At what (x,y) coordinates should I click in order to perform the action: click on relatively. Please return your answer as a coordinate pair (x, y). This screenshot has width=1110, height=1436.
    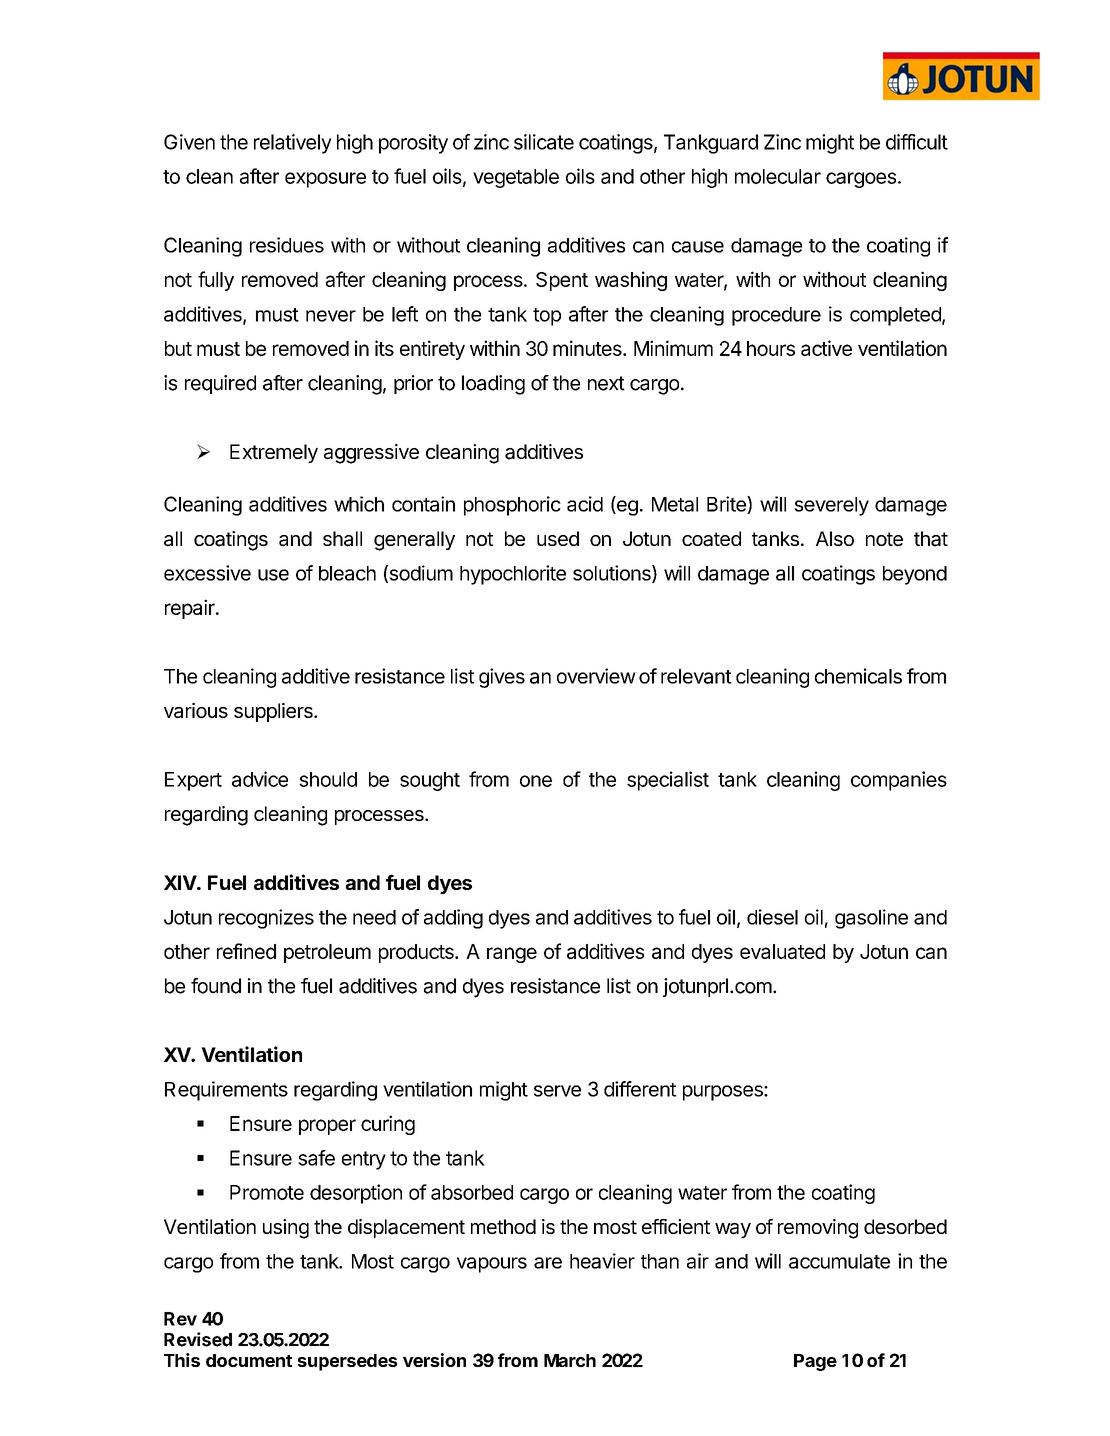
    Looking at the image, I should click on (293, 144).
